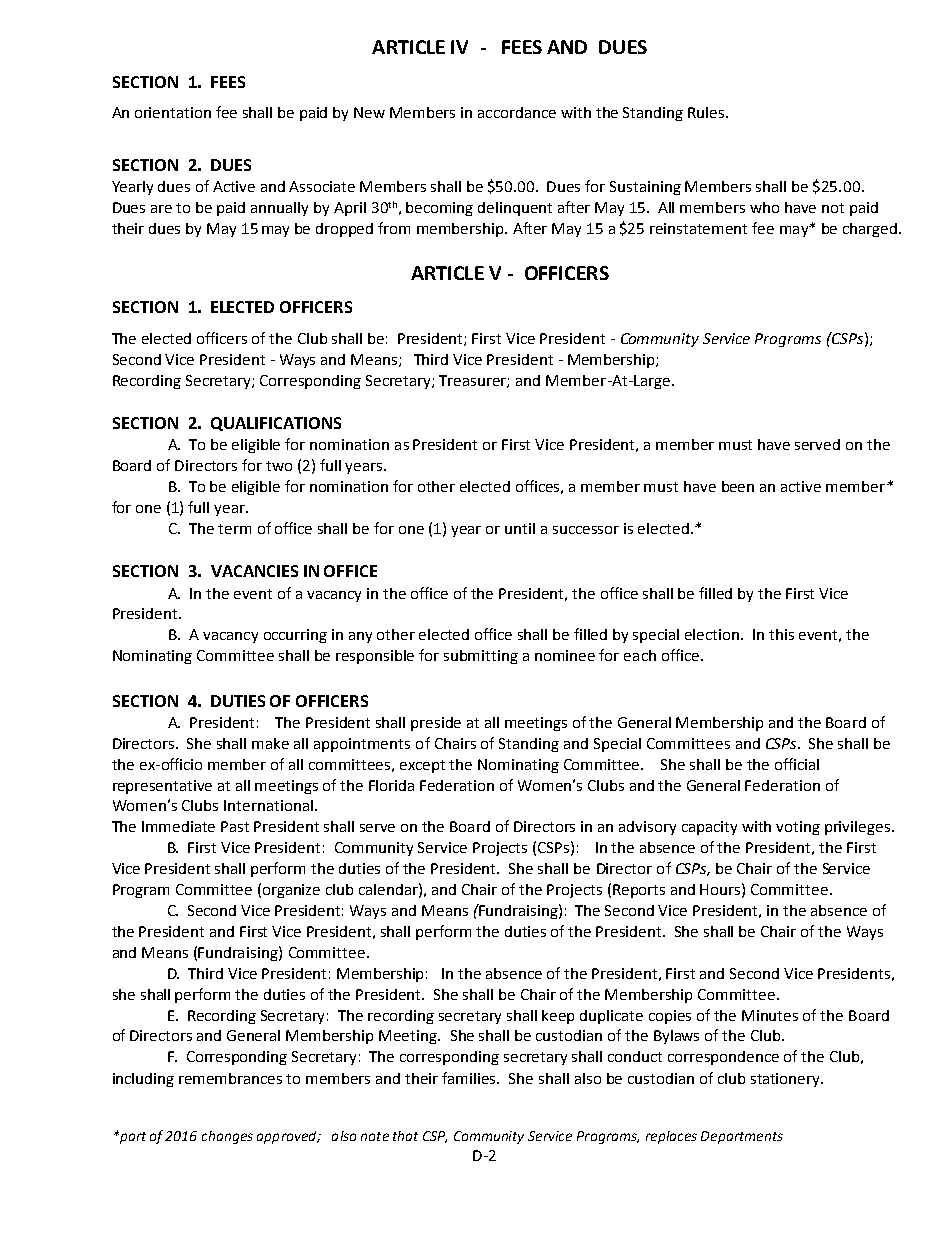 The width and height of the screenshot is (952, 1233). What do you see at coordinates (781, 634) in the screenshot?
I see `this` at bounding box center [781, 634].
